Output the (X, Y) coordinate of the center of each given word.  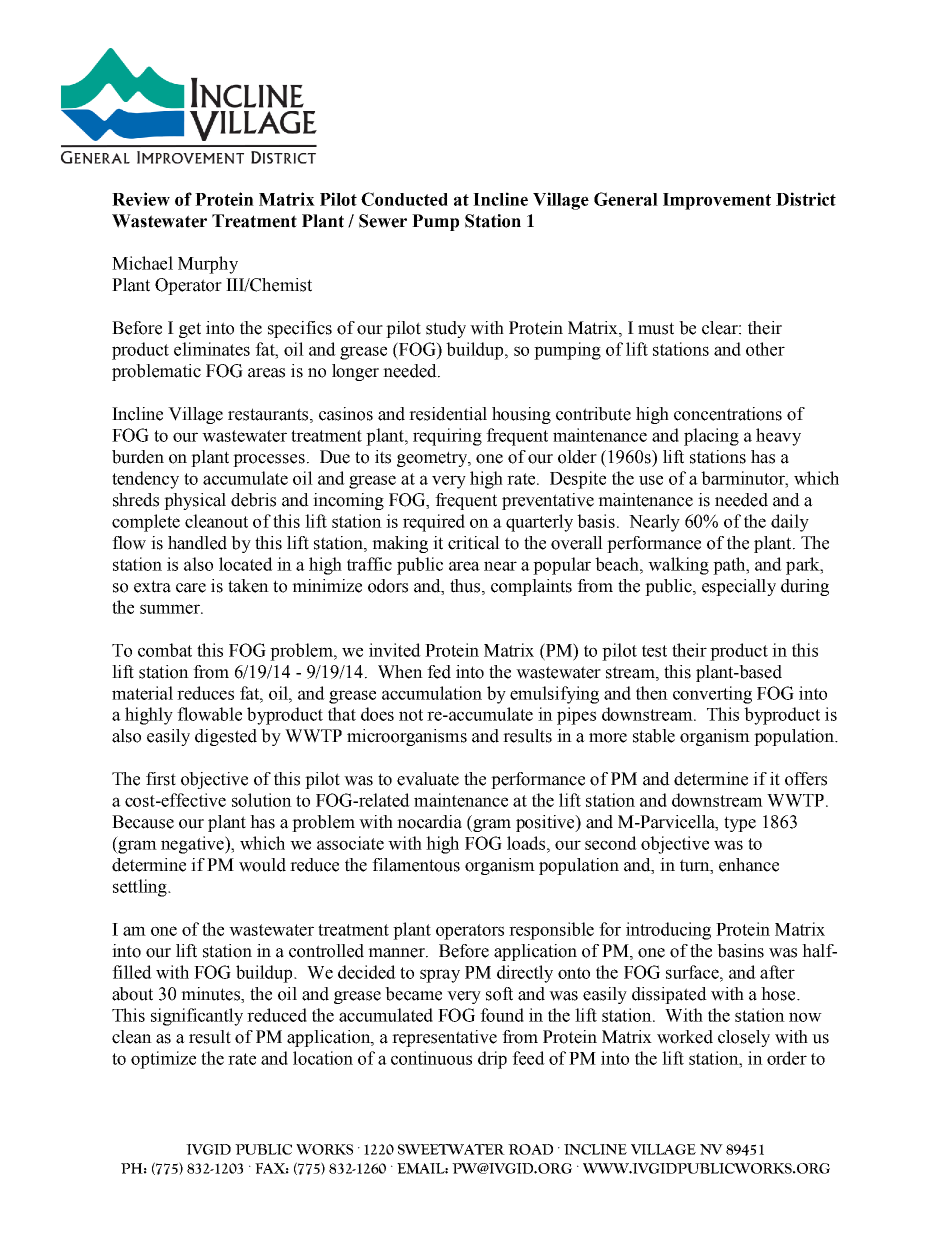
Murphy (208, 265)
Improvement (717, 201)
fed (439, 672)
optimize (163, 1060)
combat (165, 650)
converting (712, 695)
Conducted (404, 199)
